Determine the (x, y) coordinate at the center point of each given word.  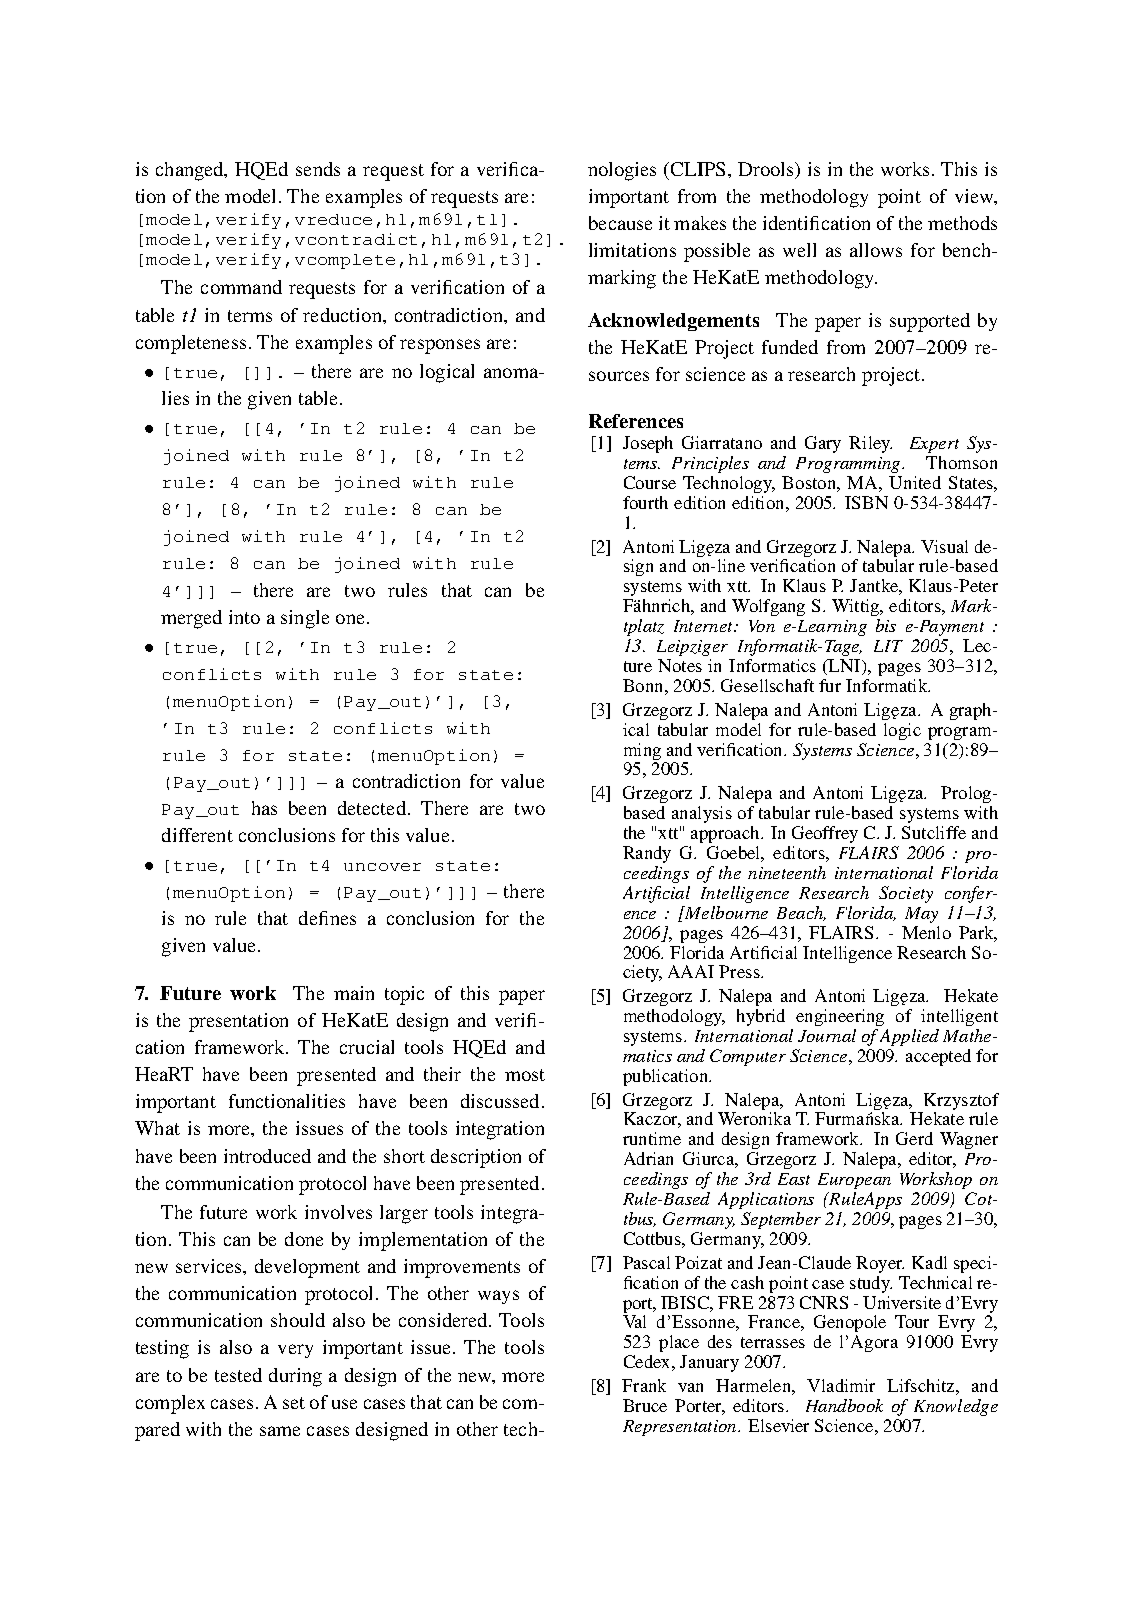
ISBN (866, 502)
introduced (267, 1156)
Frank (644, 1385)
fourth (645, 502)
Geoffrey (825, 834)
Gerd (914, 1138)
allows (876, 250)
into (244, 617)
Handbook (844, 1405)
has (264, 808)
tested (238, 1375)
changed (191, 171)
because (620, 223)
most (525, 1075)
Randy (647, 854)
